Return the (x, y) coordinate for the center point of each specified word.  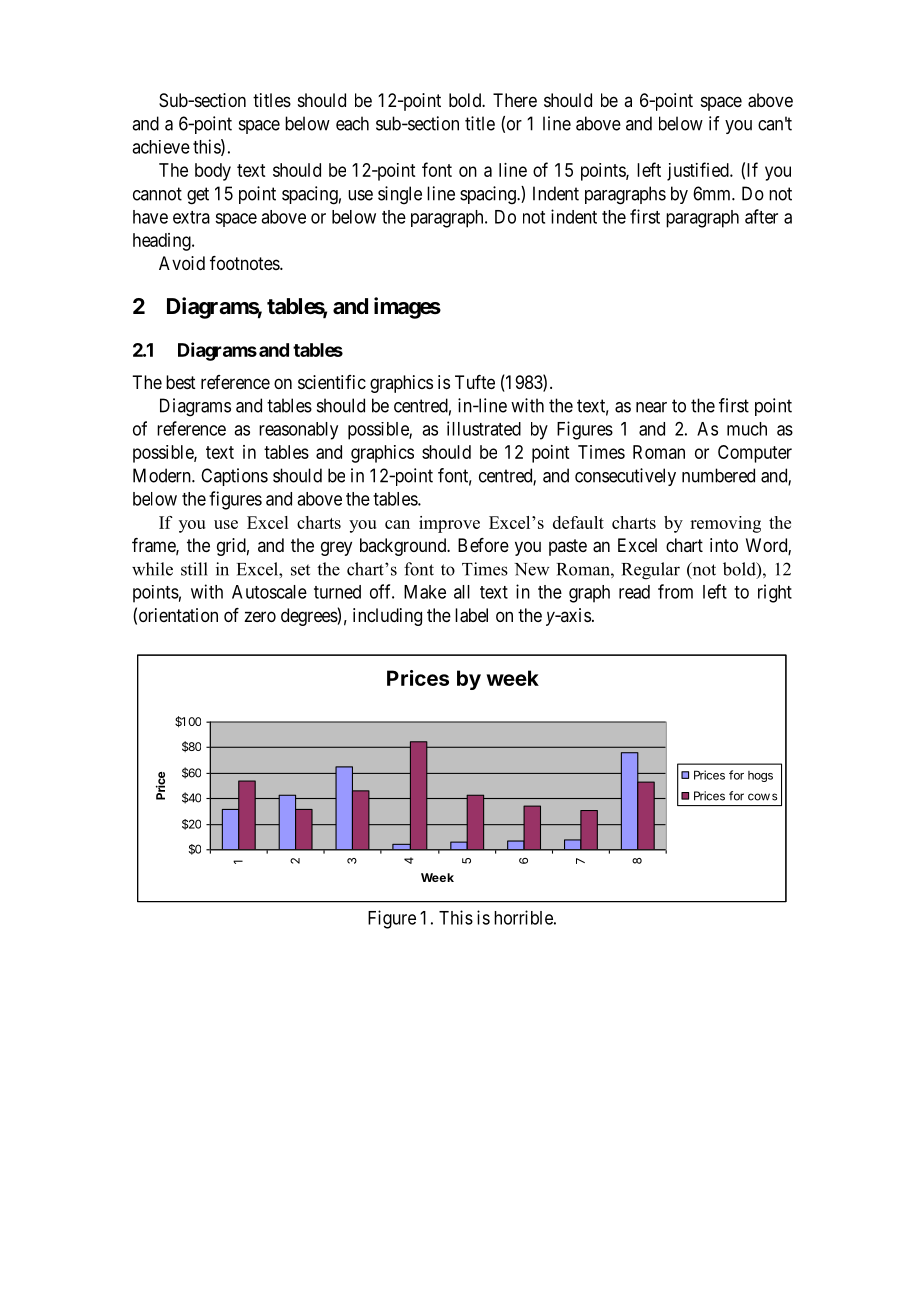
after (761, 216)
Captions (234, 477)
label (471, 615)
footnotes (245, 263)
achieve (161, 147)
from (675, 591)
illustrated (484, 428)
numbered (718, 475)
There (515, 100)
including (387, 617)
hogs (760, 776)
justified (699, 171)
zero (260, 616)
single (400, 195)
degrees (309, 617)
